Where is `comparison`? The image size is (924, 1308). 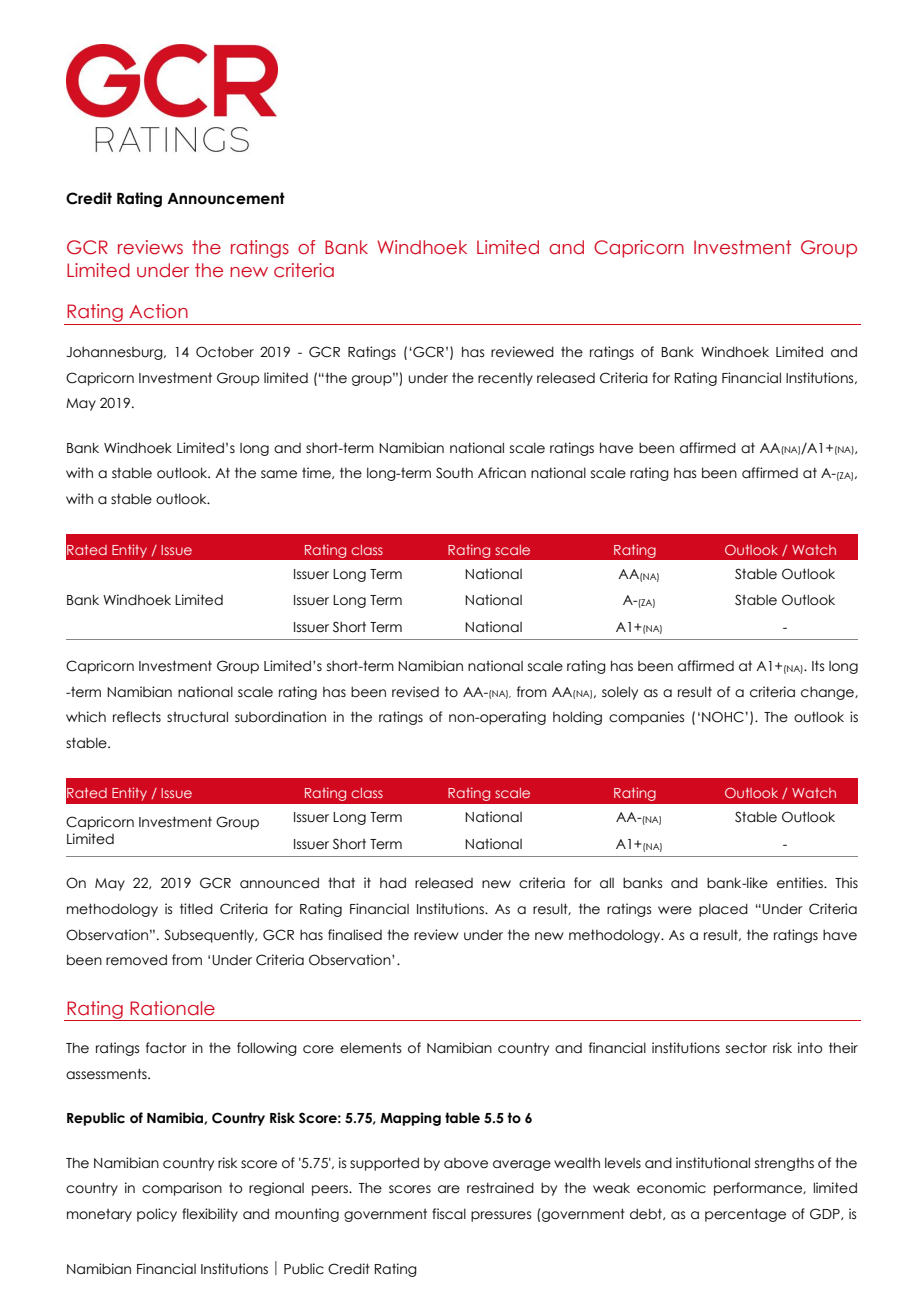 comparison is located at coordinates (182, 1189).
